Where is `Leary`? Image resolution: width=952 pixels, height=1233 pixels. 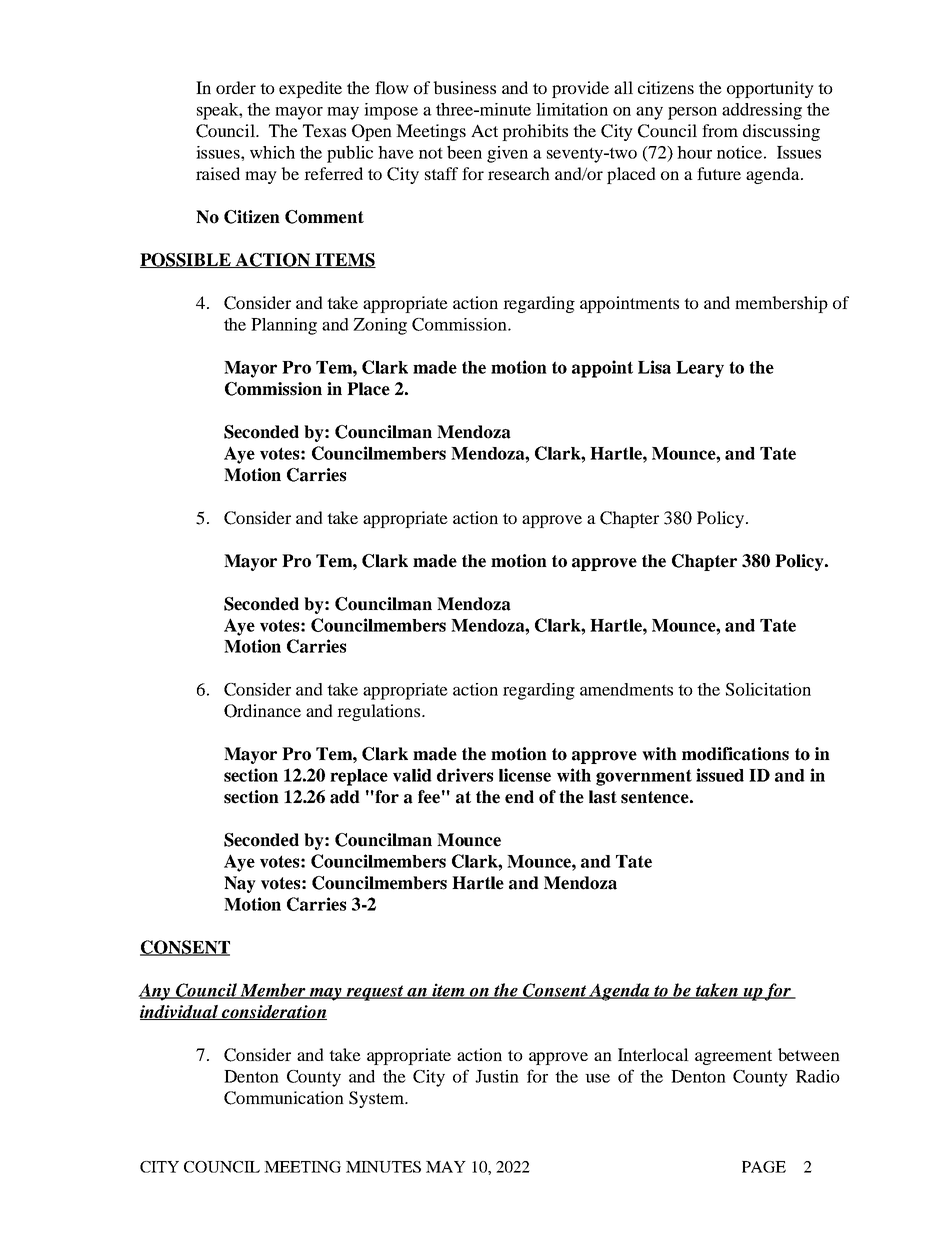 Leary is located at coordinates (700, 369).
